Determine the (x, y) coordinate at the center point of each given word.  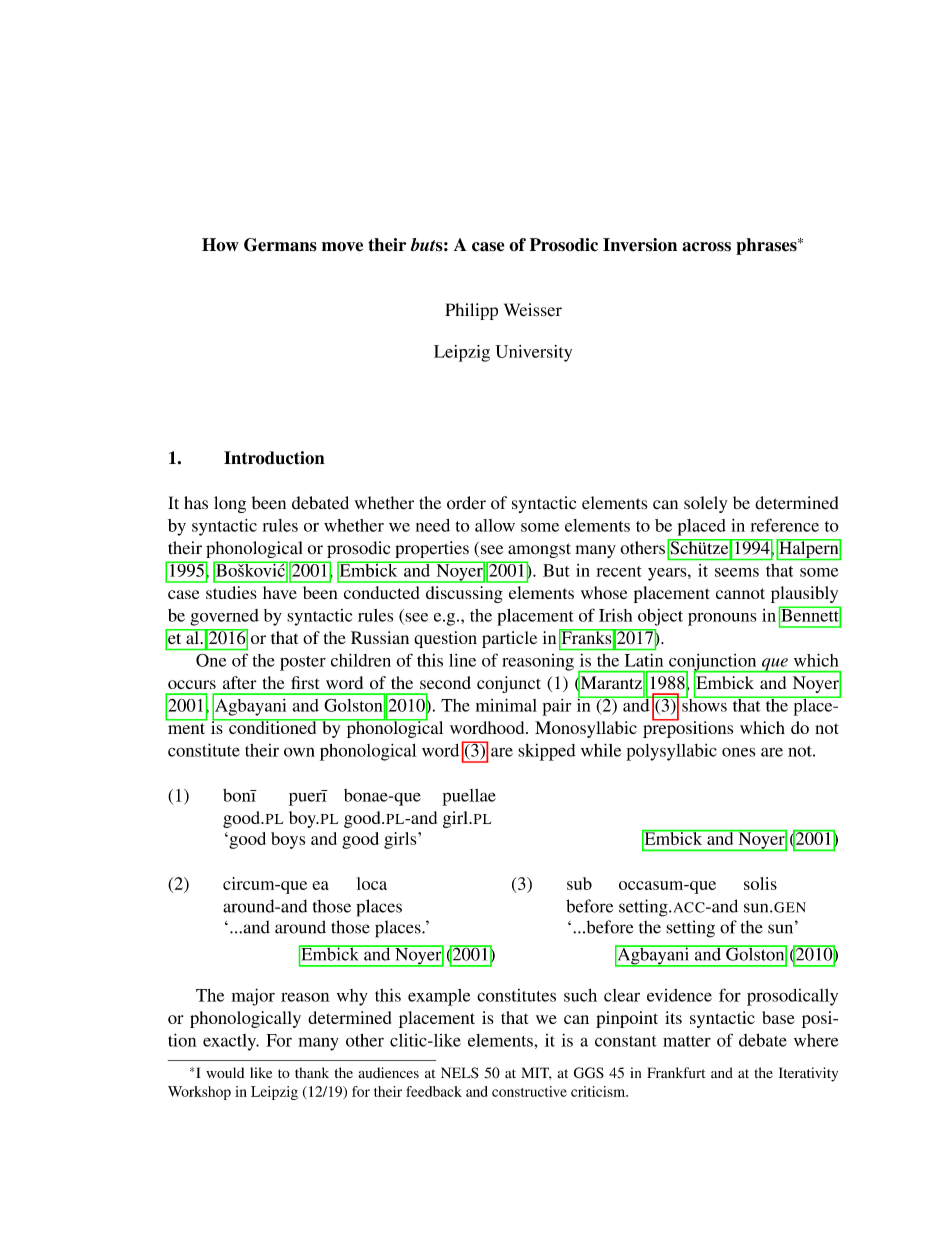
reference (785, 525)
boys (288, 840)
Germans (280, 245)
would (225, 1072)
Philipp (471, 311)
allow (495, 525)
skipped (547, 752)
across (706, 247)
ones (738, 752)
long (230, 504)
